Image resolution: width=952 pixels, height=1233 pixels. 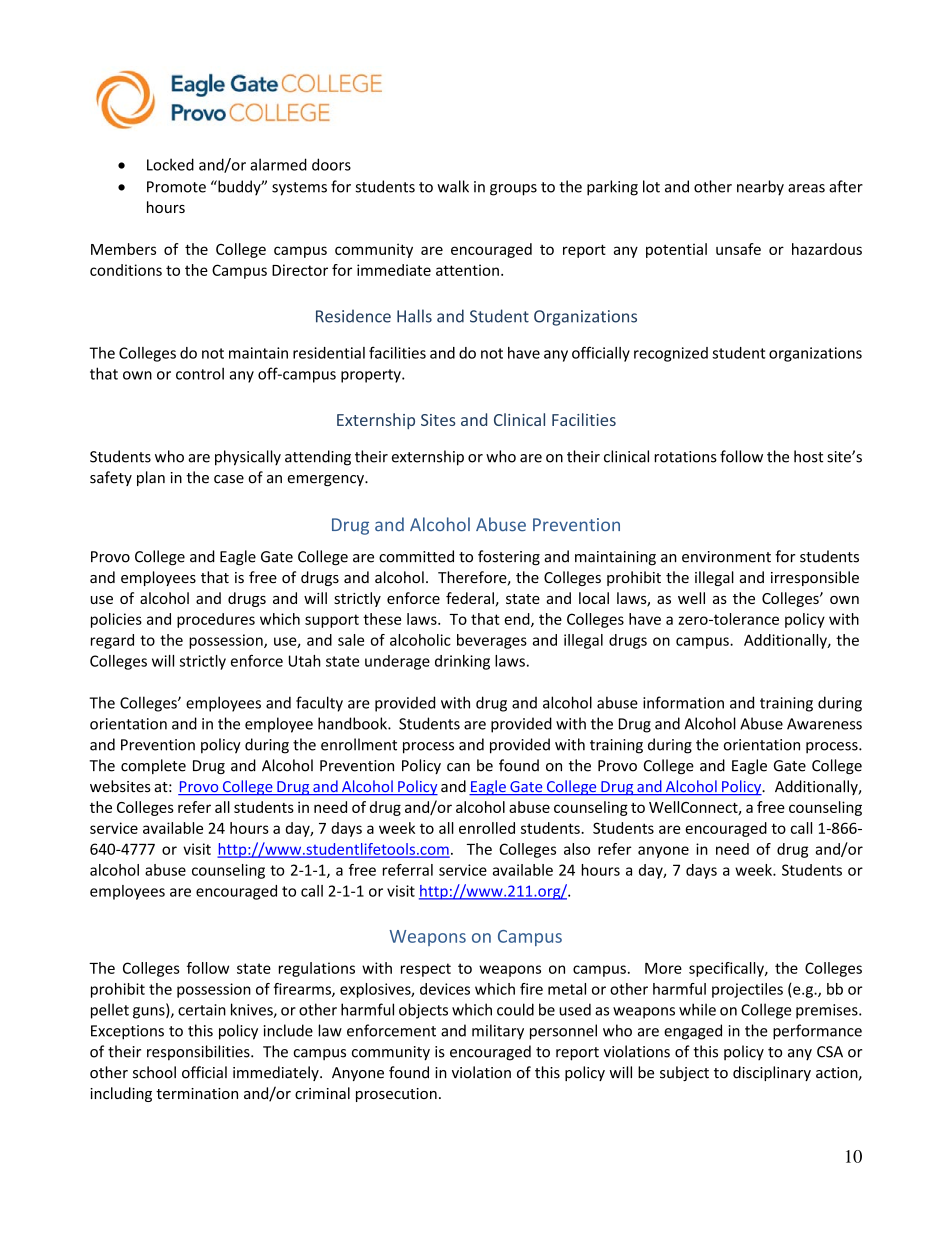 I want to click on control, so click(x=200, y=373).
